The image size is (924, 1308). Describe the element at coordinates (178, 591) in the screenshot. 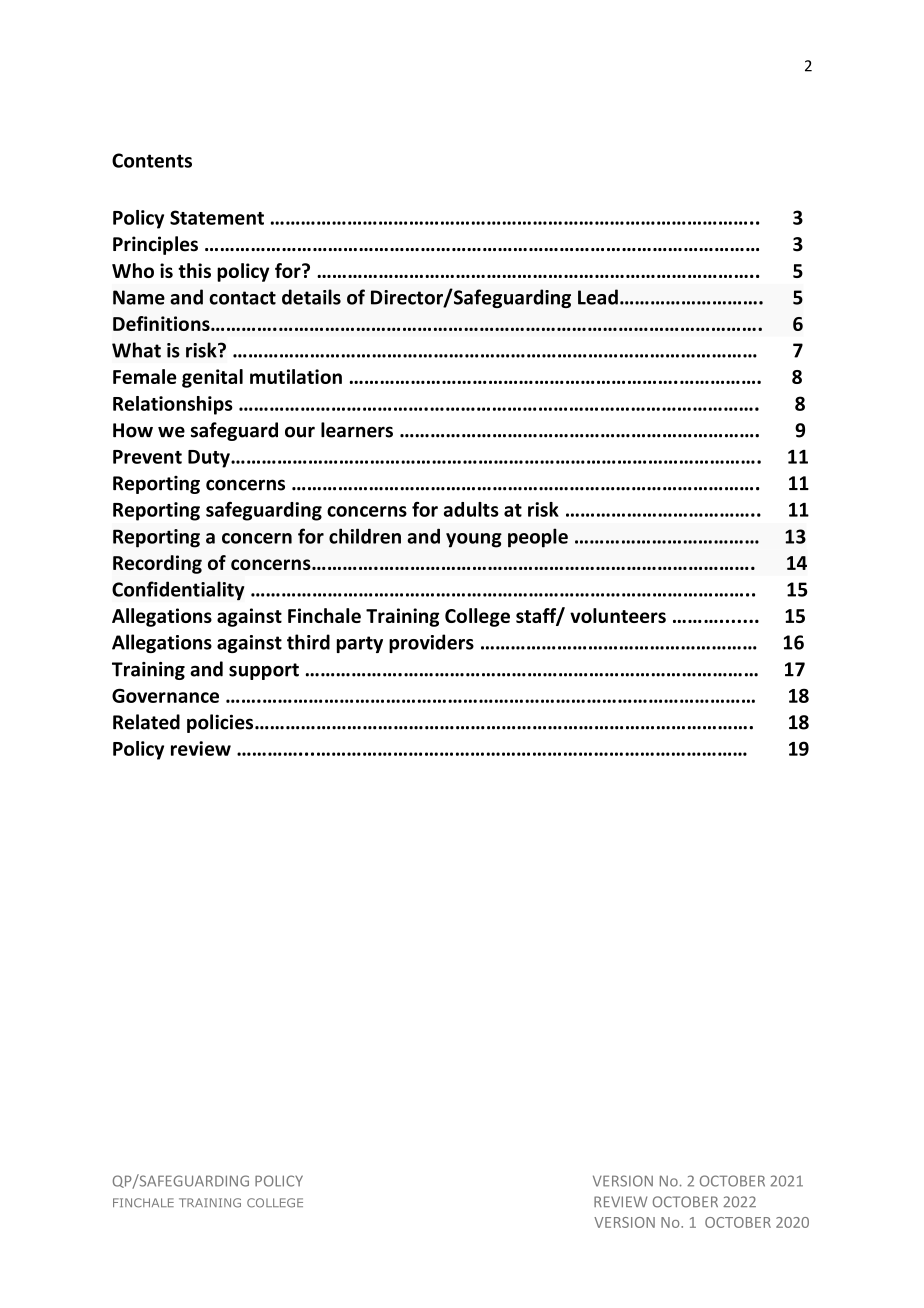

I see `Confidentiality` at that location.
